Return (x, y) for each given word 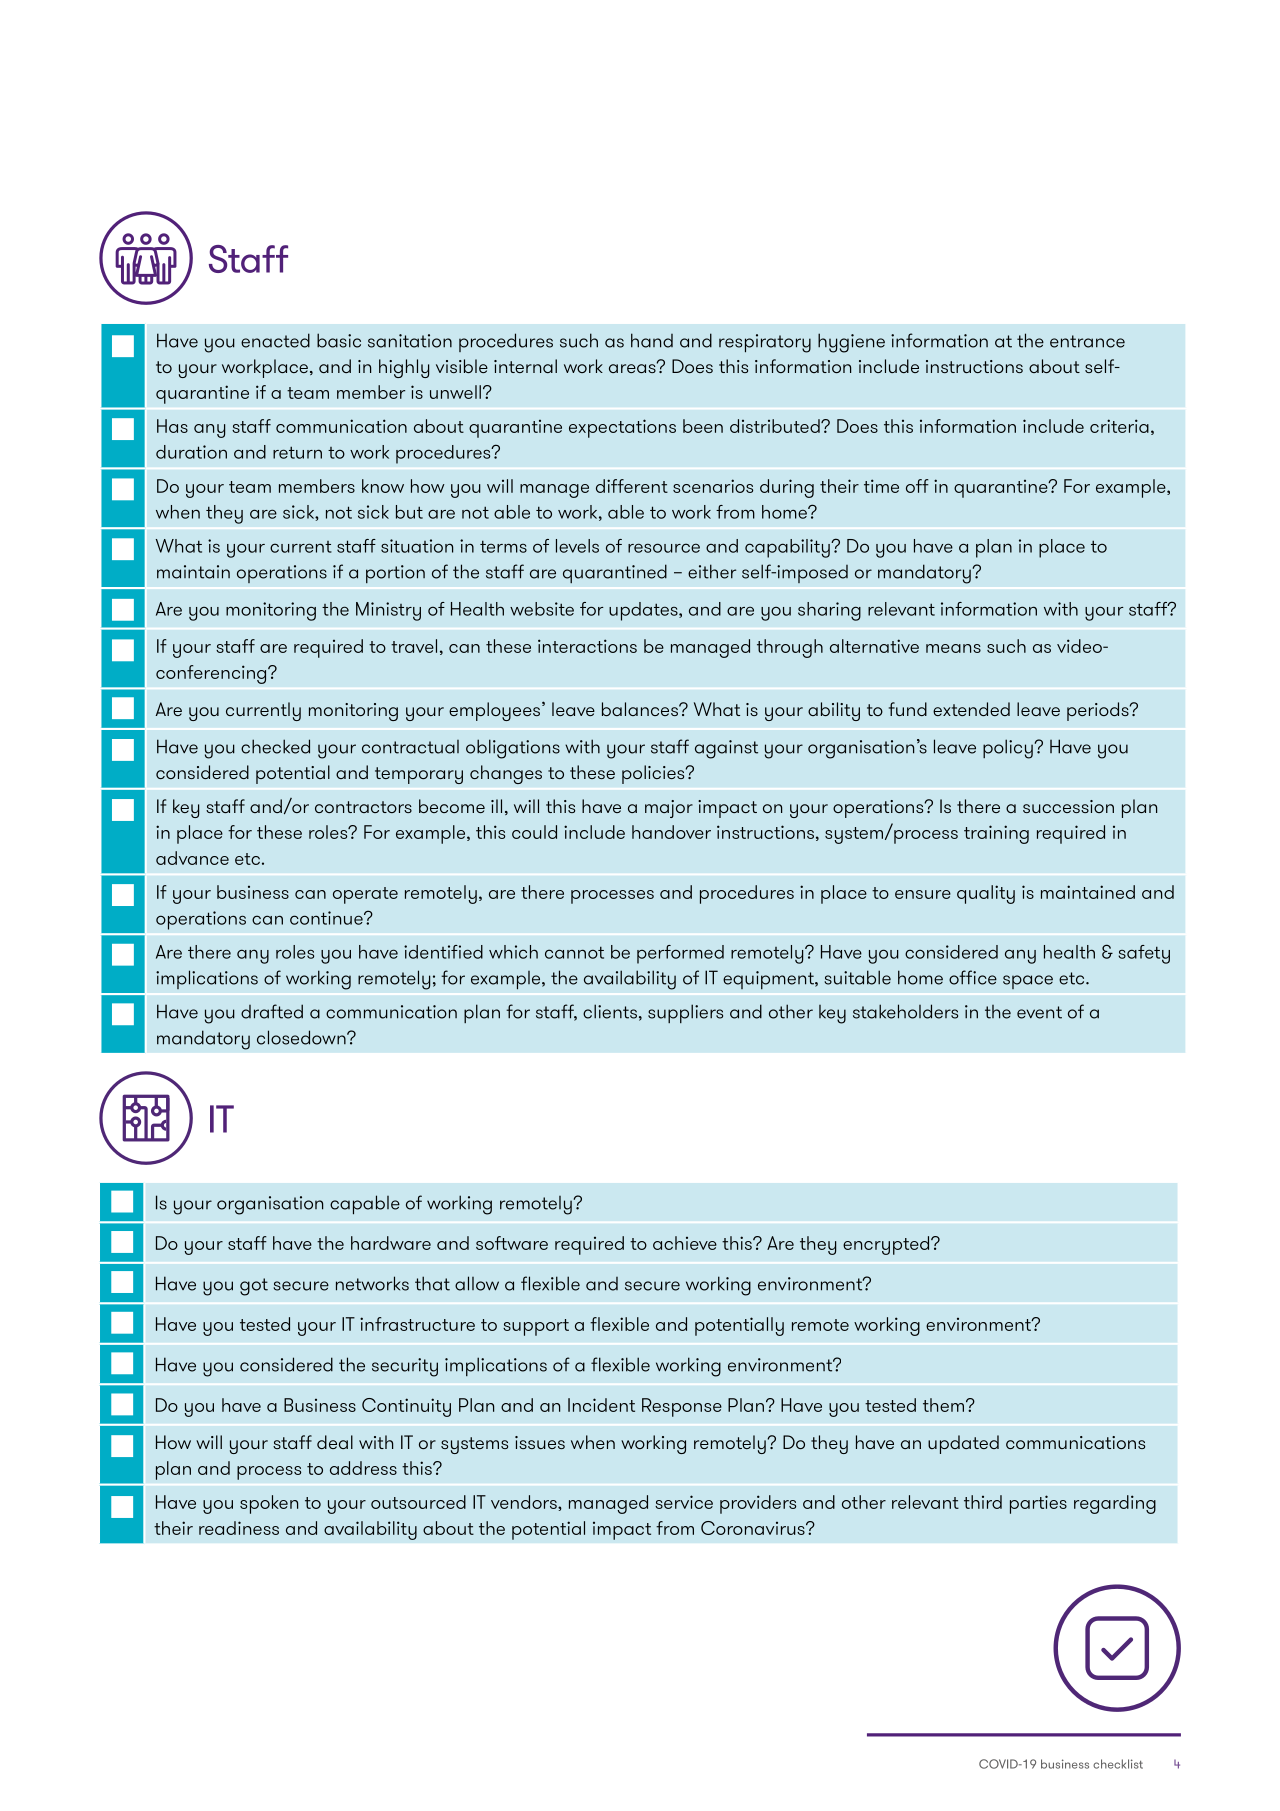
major (669, 809)
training (996, 834)
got (254, 1287)
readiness (239, 1528)
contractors (363, 807)
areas (633, 367)
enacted (275, 340)
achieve (685, 1243)
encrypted (887, 1245)
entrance (1087, 341)
